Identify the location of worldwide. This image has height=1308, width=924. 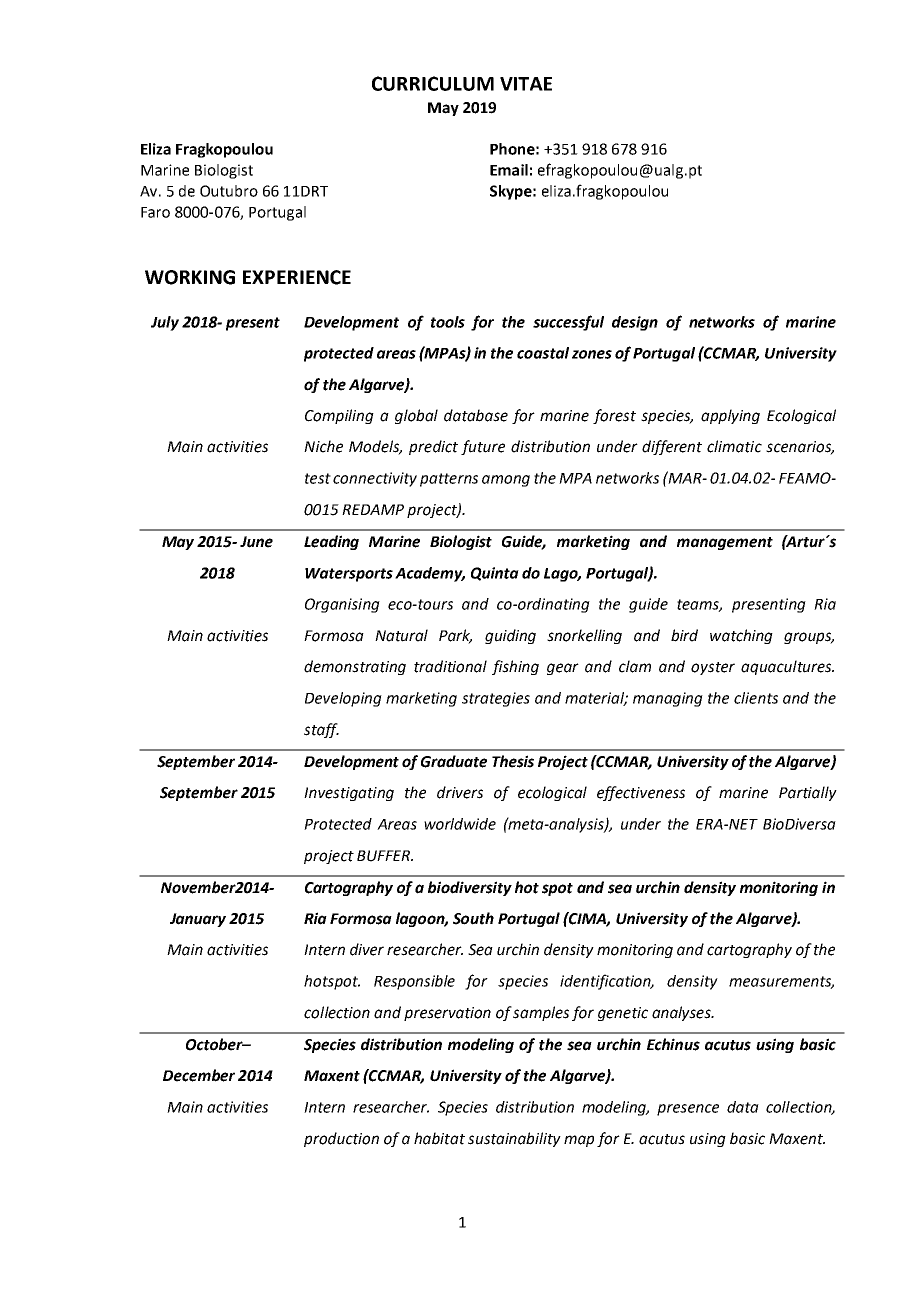
(460, 824).
